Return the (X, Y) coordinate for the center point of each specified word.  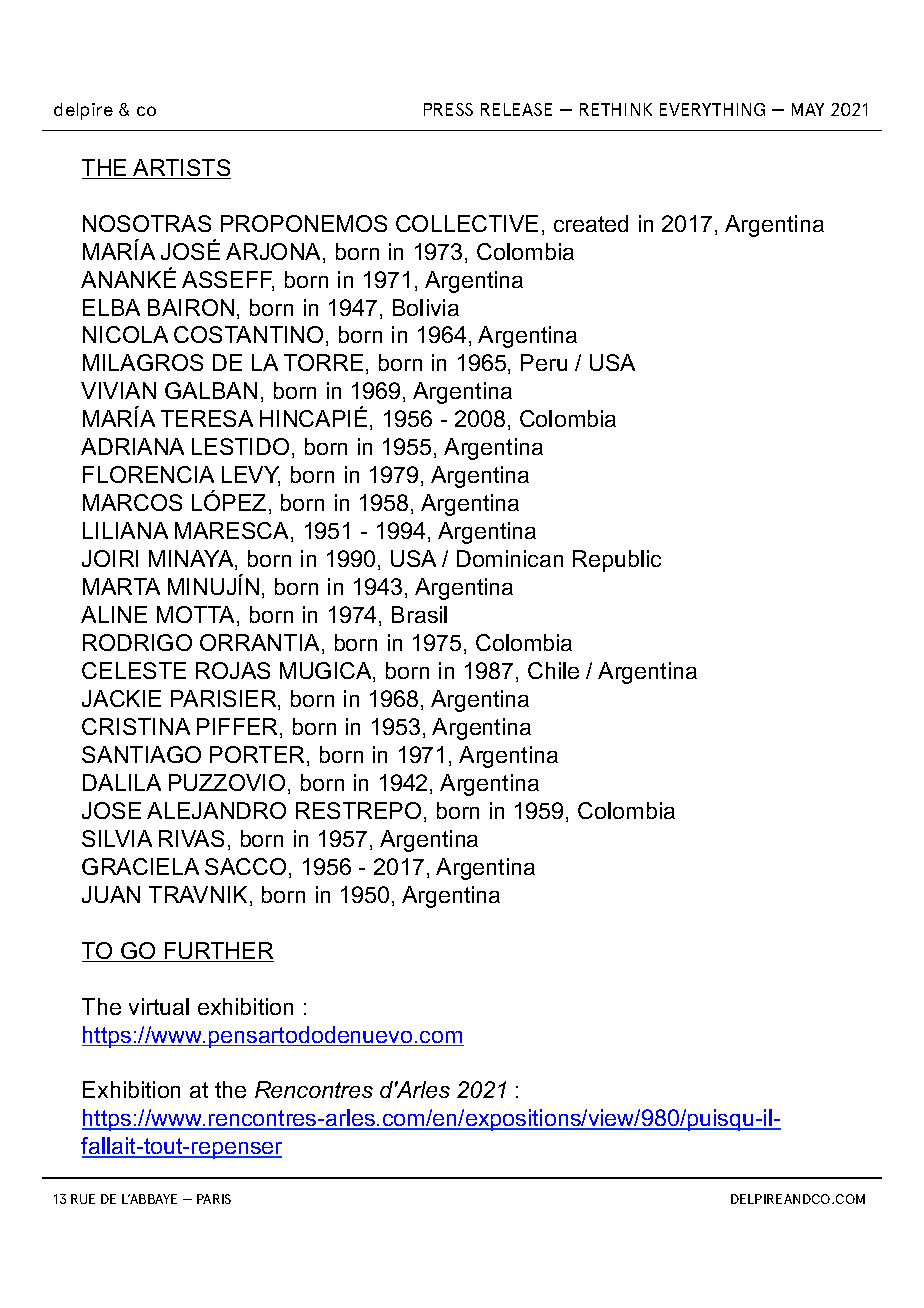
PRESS (448, 109)
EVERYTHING (712, 109)
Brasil (419, 614)
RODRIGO (137, 642)
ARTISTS (181, 169)
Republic (617, 561)
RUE (83, 1199)
